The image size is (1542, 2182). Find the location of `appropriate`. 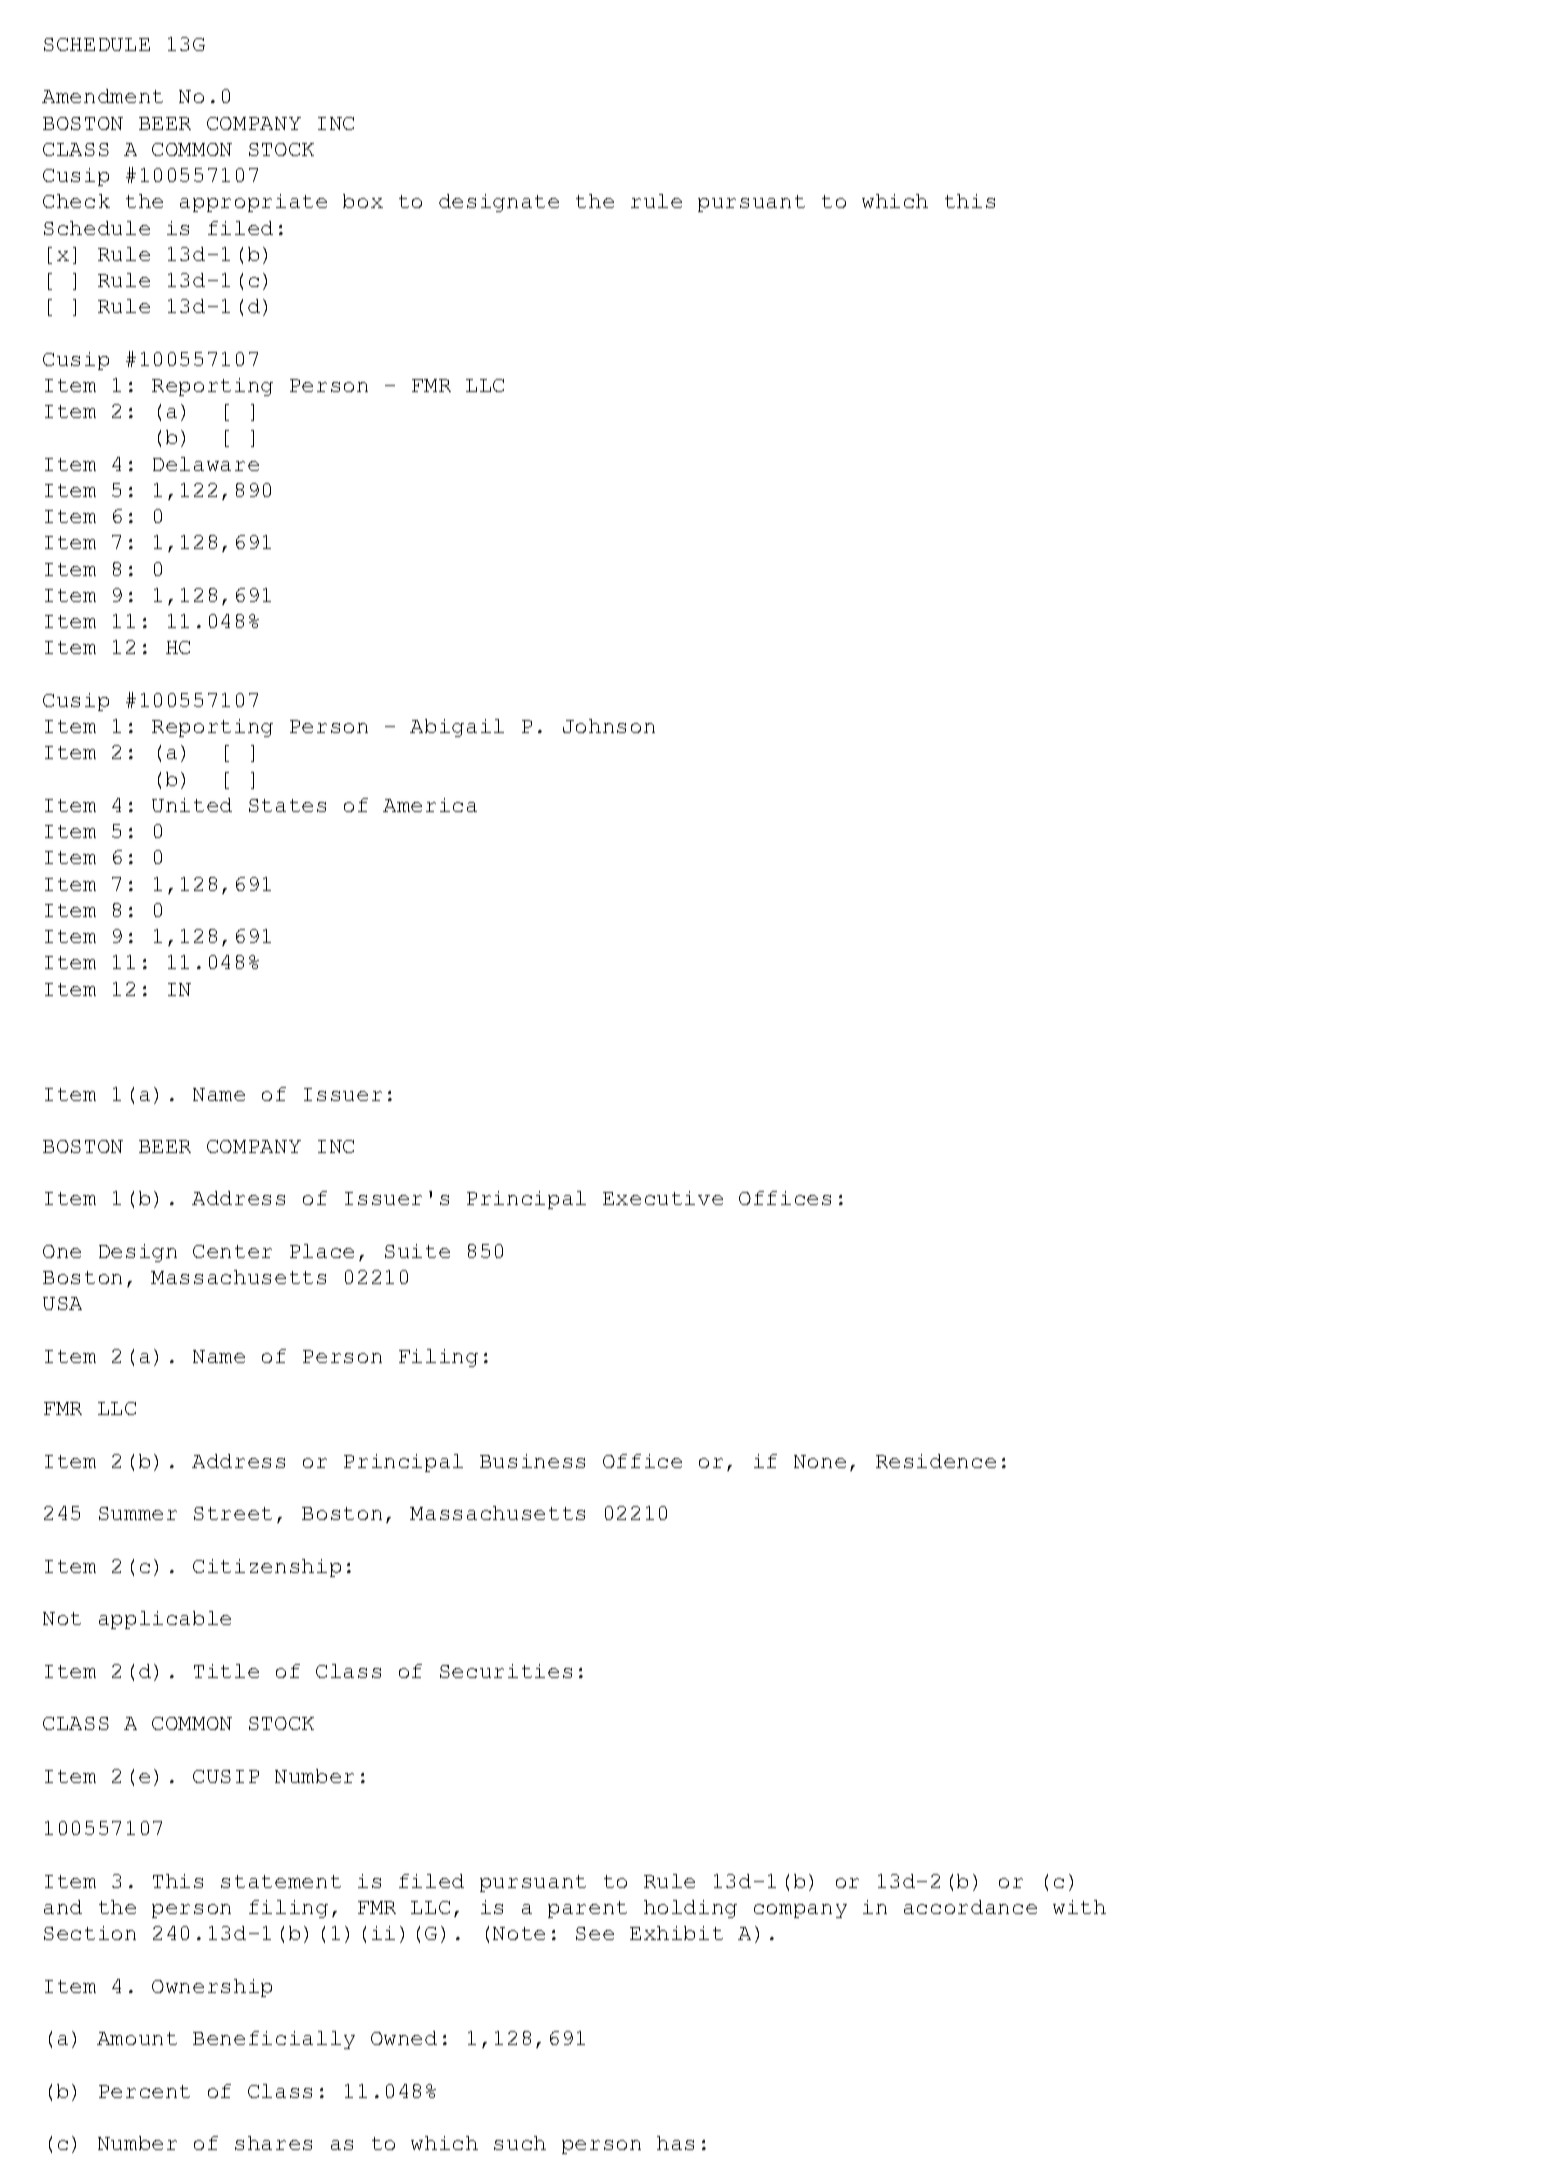

appropriate is located at coordinates (253, 203).
